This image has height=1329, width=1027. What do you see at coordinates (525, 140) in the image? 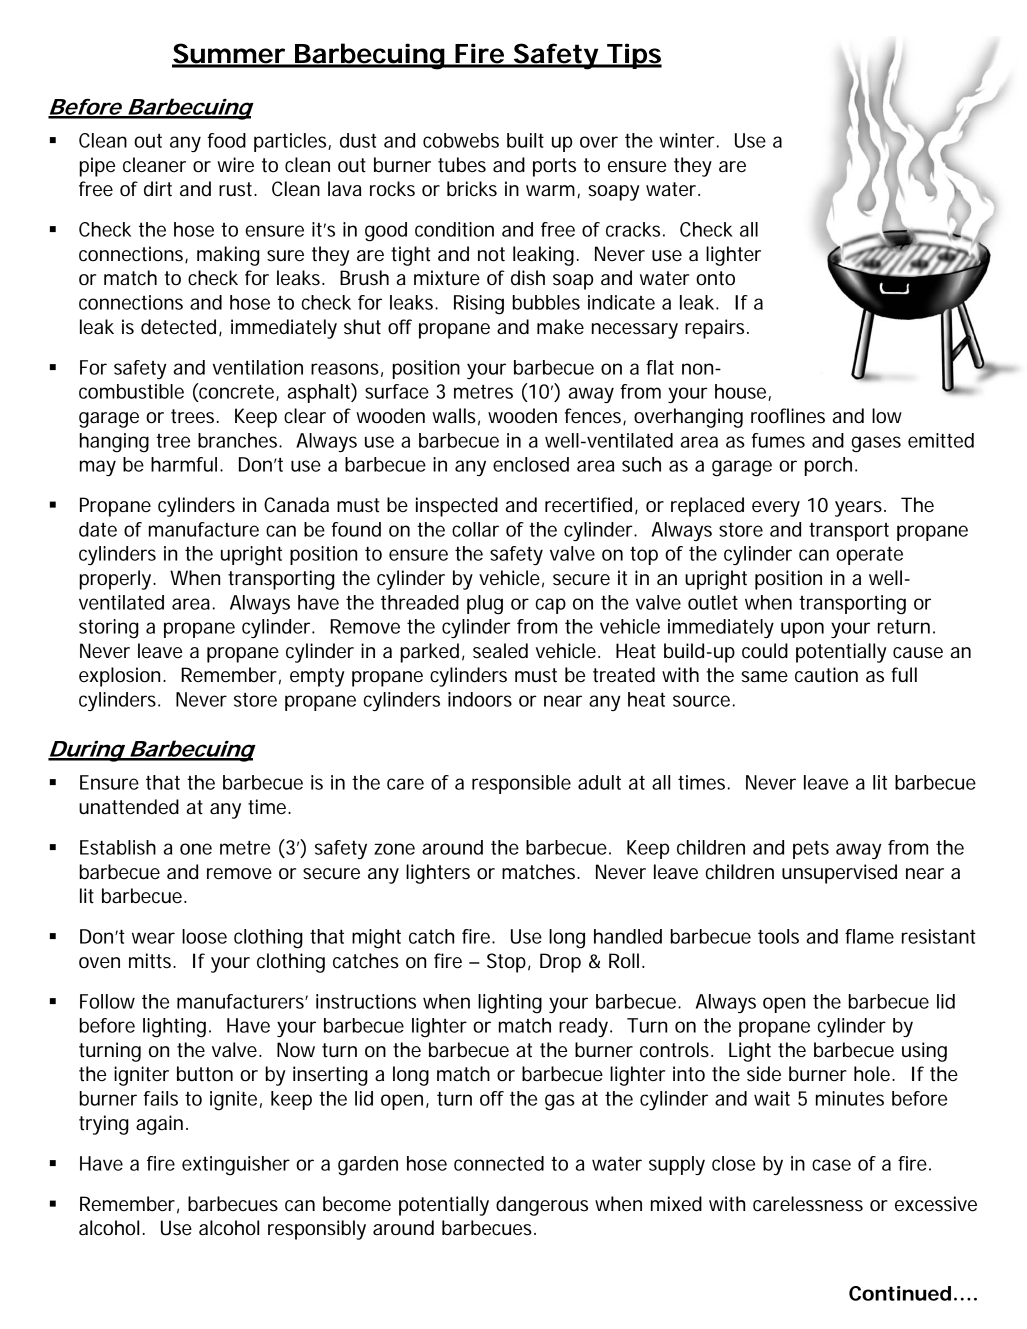
I see `built` at bounding box center [525, 140].
